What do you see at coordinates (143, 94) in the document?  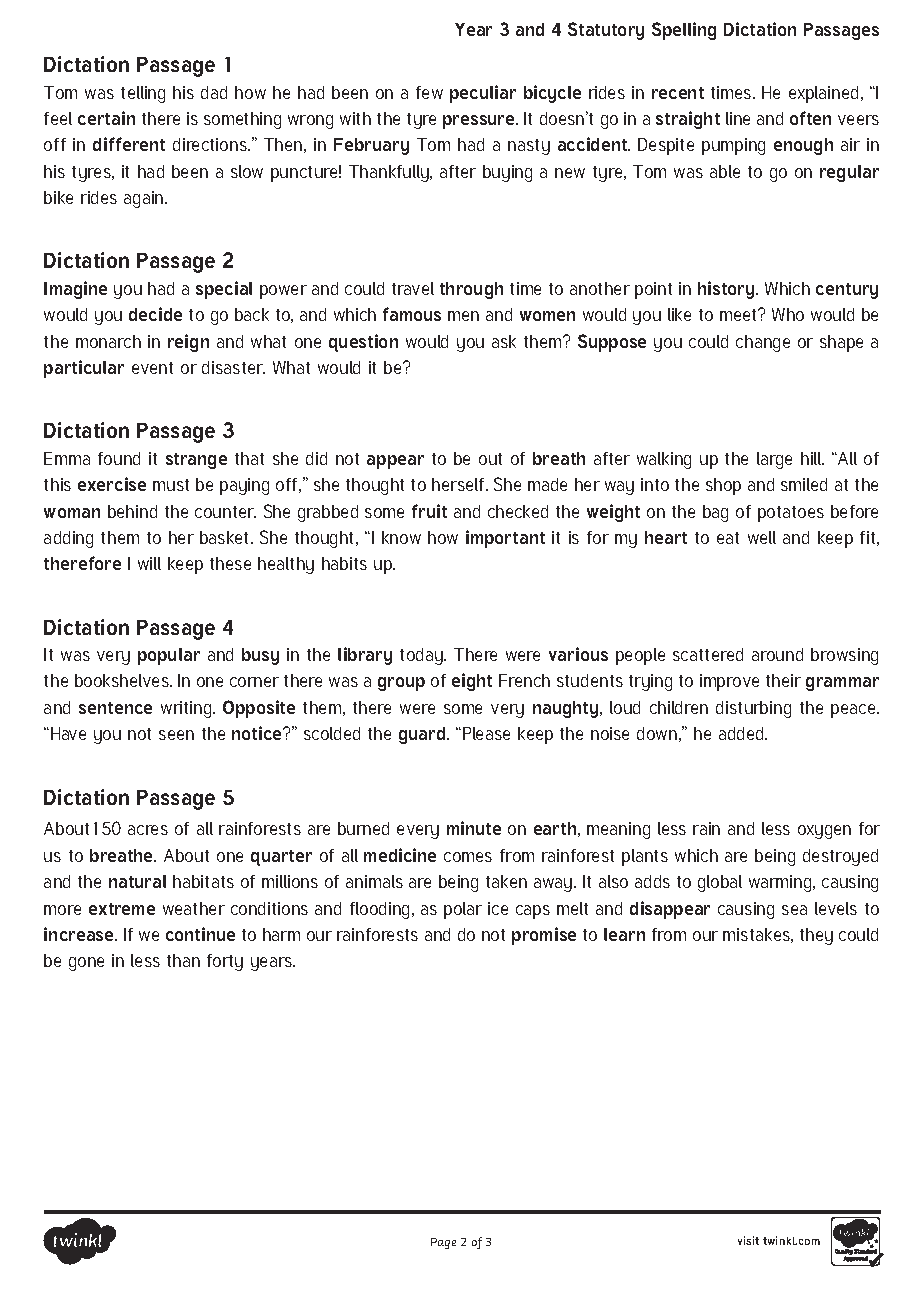 I see `telling` at bounding box center [143, 94].
